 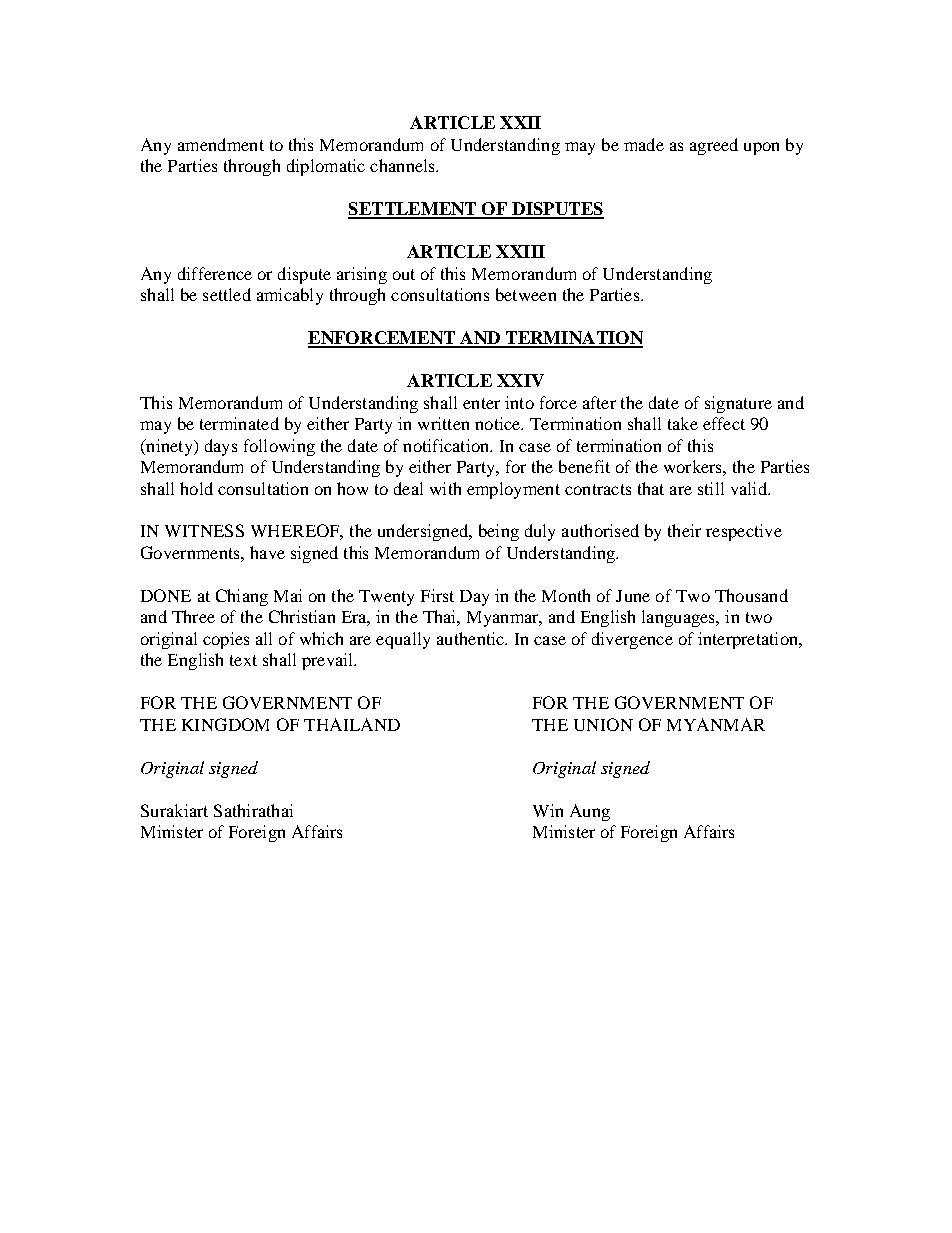 What do you see at coordinates (221, 144) in the screenshot?
I see `amendment` at bounding box center [221, 144].
